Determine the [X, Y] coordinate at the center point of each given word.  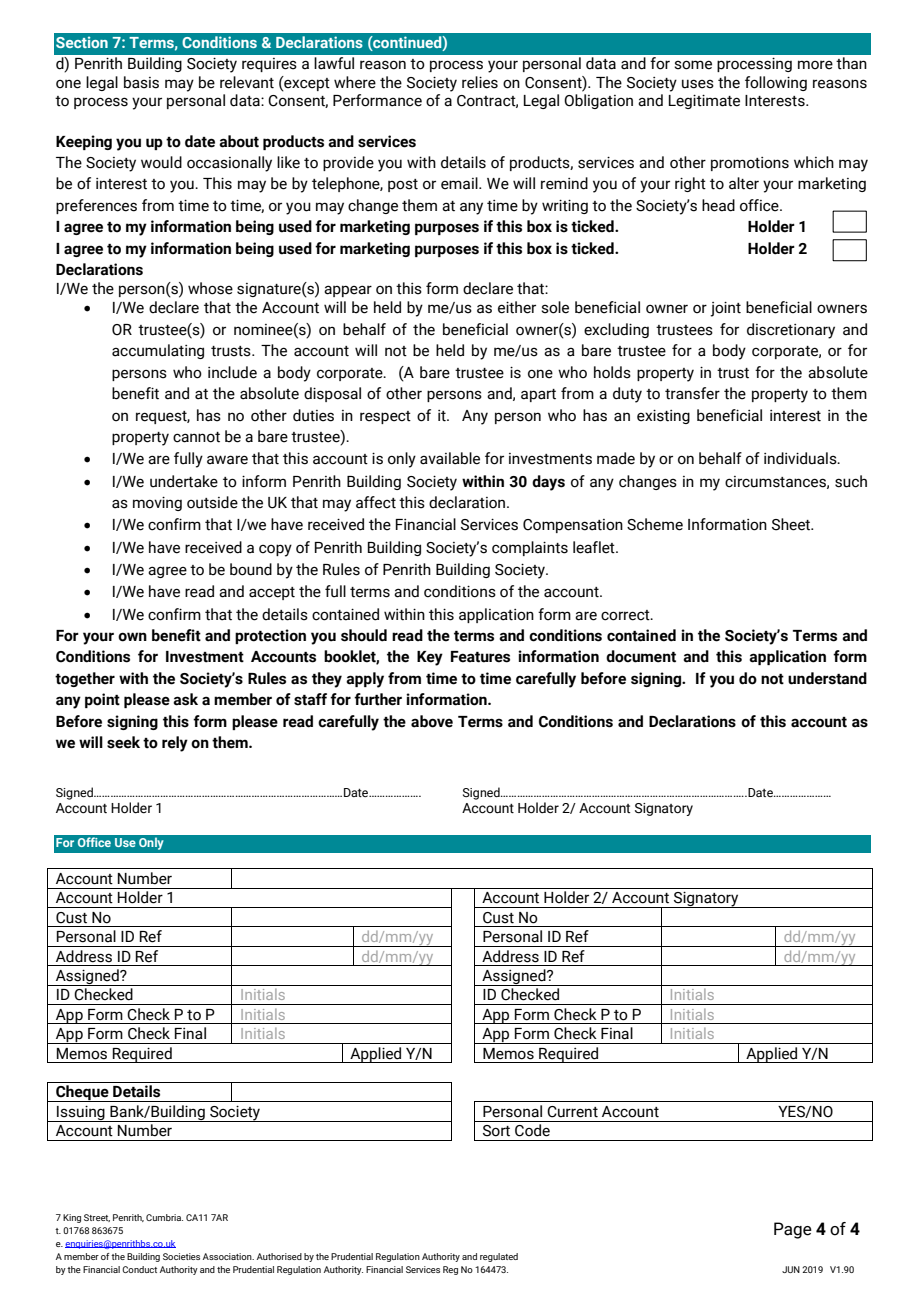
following [776, 83]
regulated [499, 1257]
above [432, 721]
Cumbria [164, 1217]
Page [793, 1230]
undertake [184, 481]
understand [827, 678]
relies [480, 82]
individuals [801, 458]
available [450, 458]
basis [141, 82]
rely [175, 744]
